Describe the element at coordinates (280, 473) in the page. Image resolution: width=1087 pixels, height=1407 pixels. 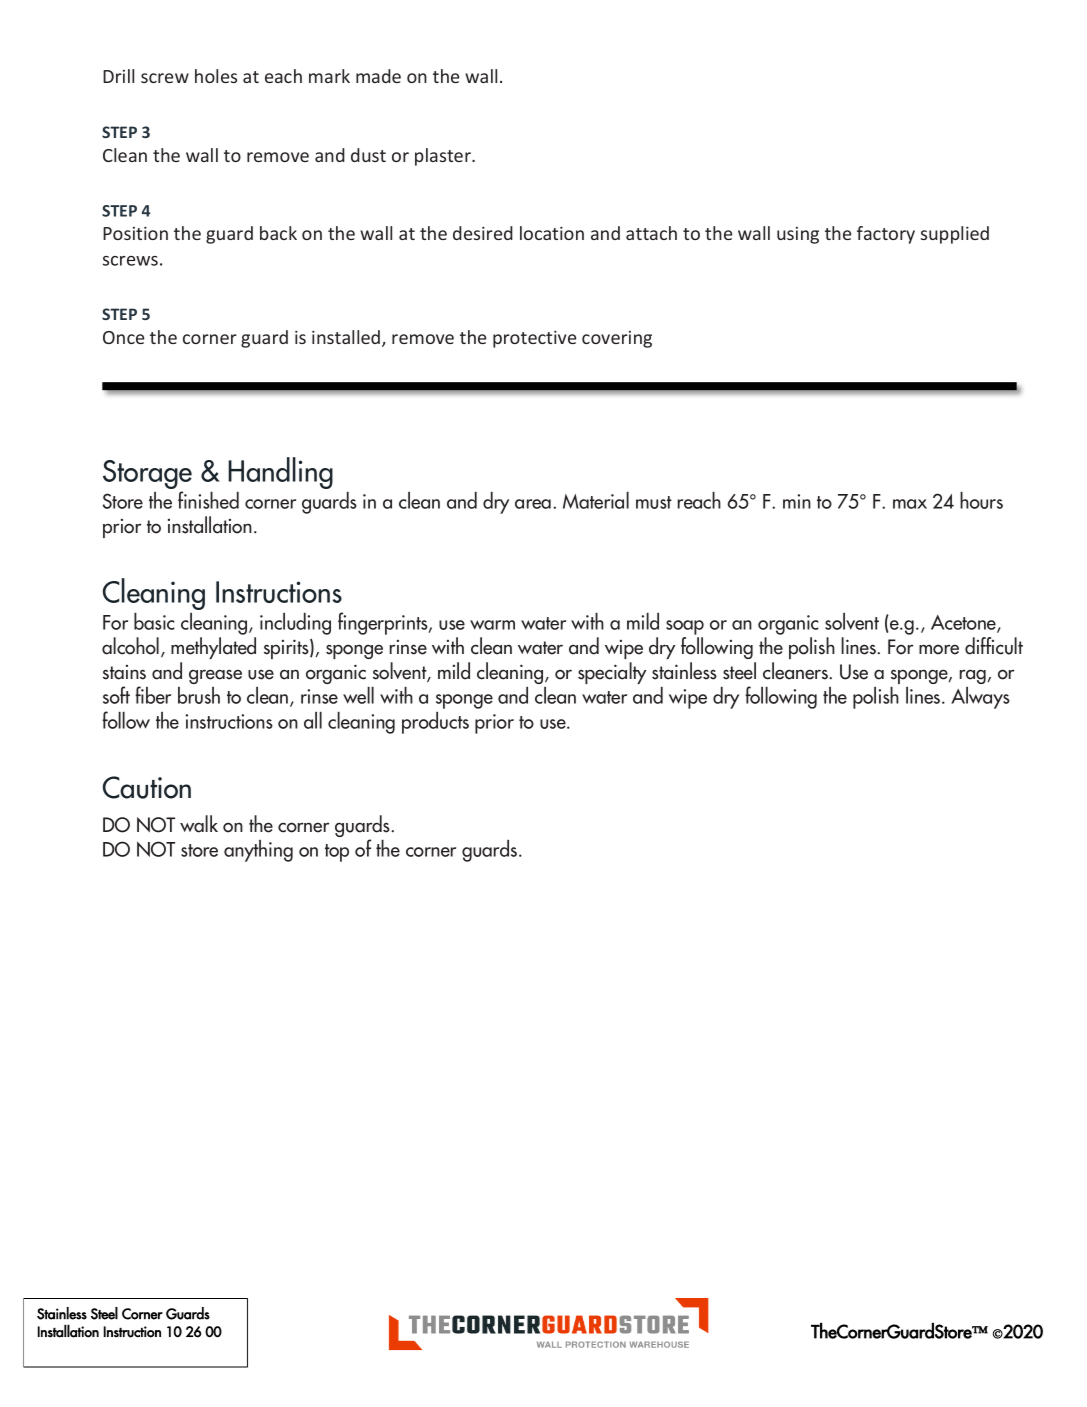
I see `Handling` at that location.
